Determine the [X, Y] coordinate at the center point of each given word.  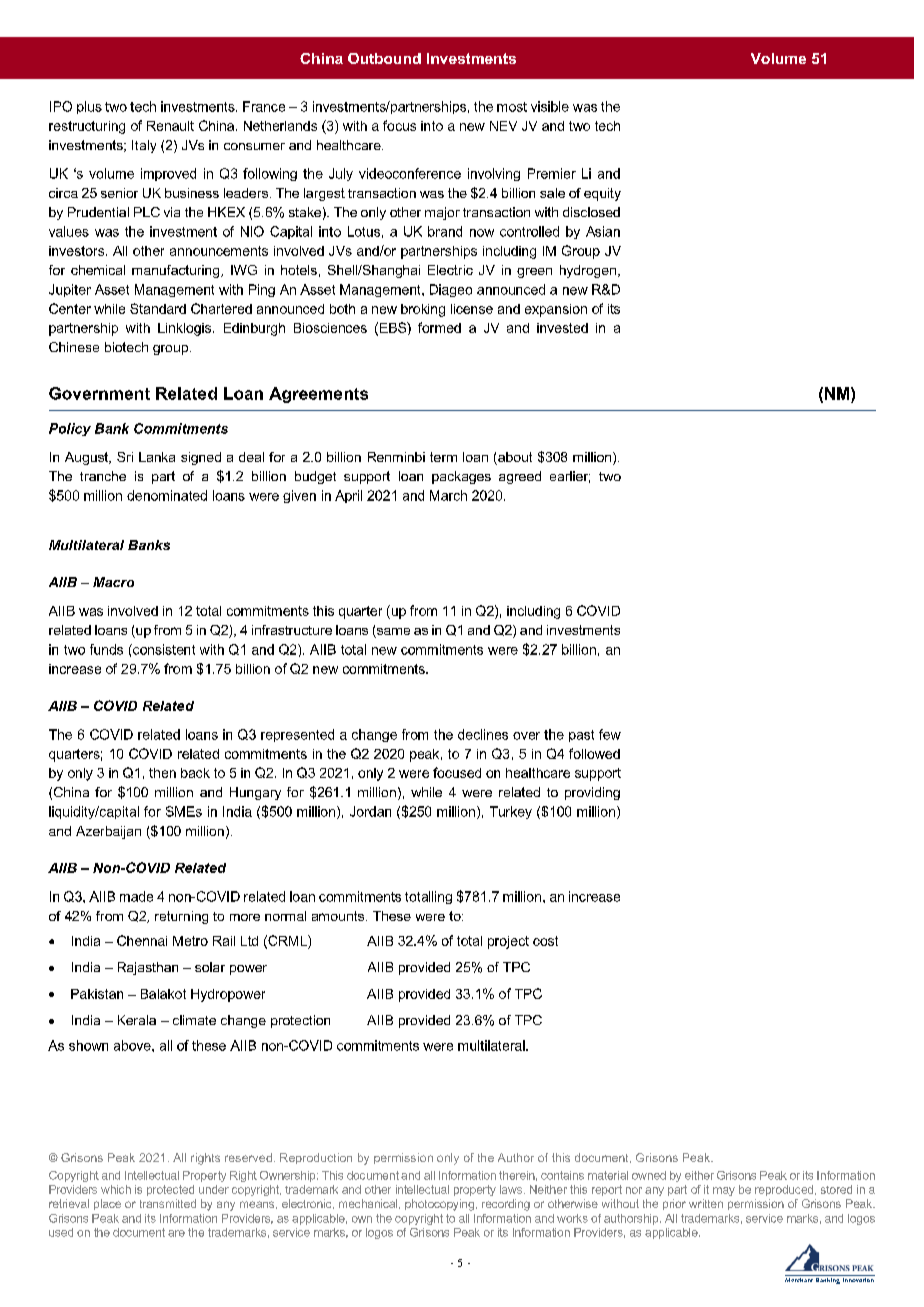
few [610, 734]
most [512, 107]
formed [439, 327]
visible [550, 106]
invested [562, 328]
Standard [158, 308]
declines [483, 734]
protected [170, 1190]
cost [545, 941]
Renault [170, 126]
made [136, 896]
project [508, 942]
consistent [163, 649]
